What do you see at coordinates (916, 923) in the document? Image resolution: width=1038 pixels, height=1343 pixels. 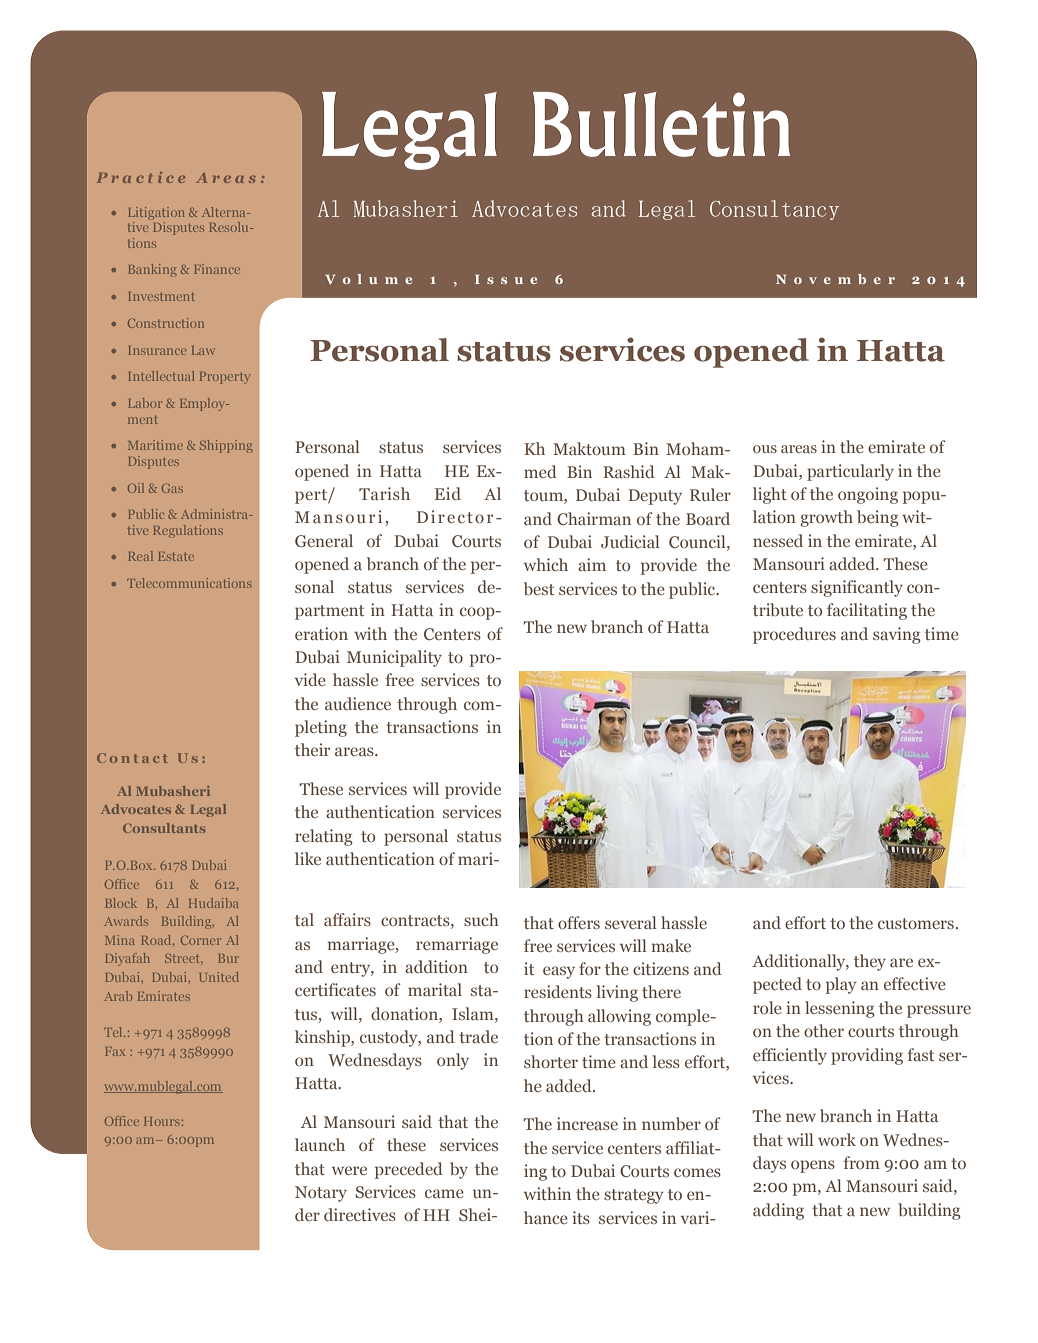 I see `customers` at bounding box center [916, 923].
